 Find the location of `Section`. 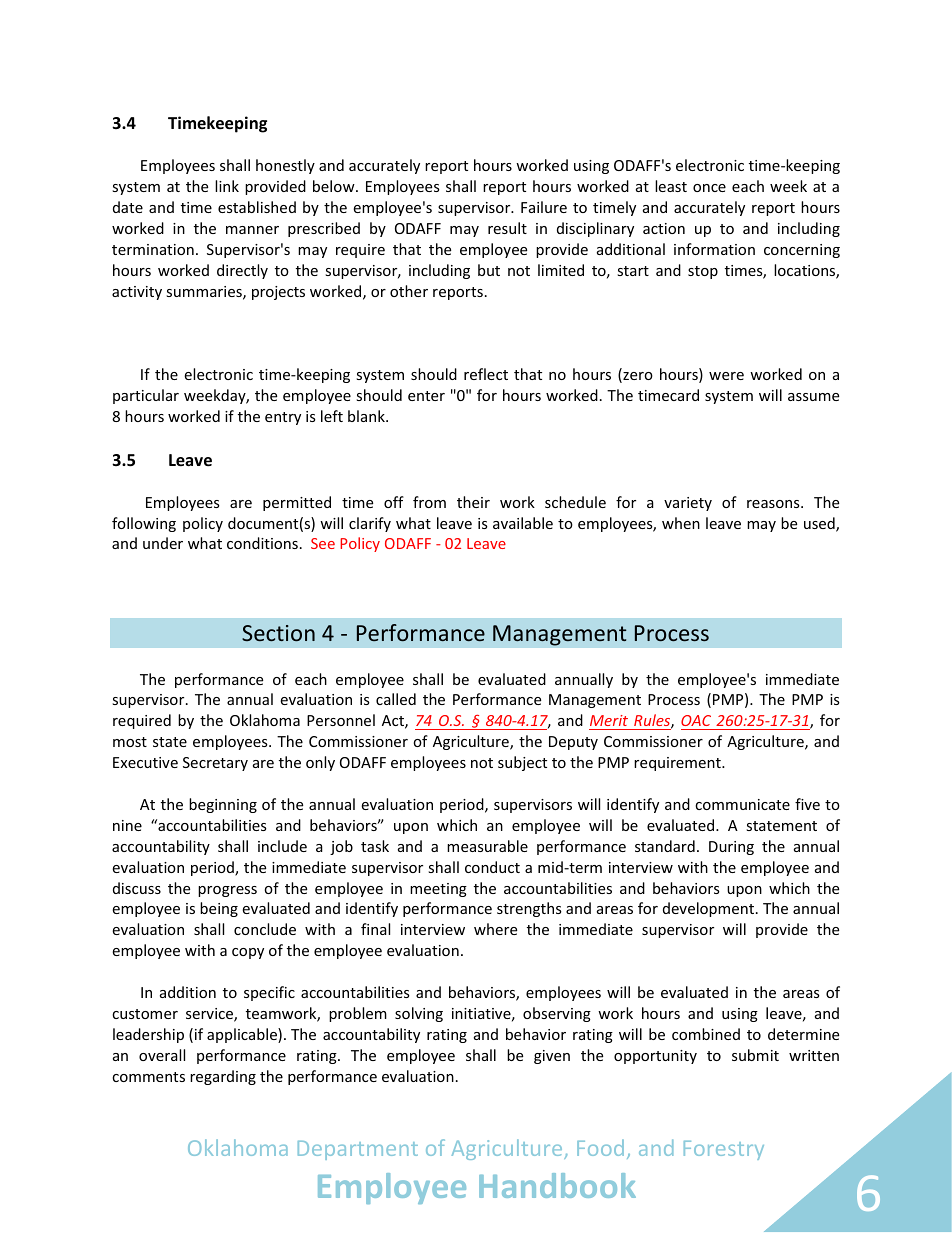

Section is located at coordinates (278, 633).
